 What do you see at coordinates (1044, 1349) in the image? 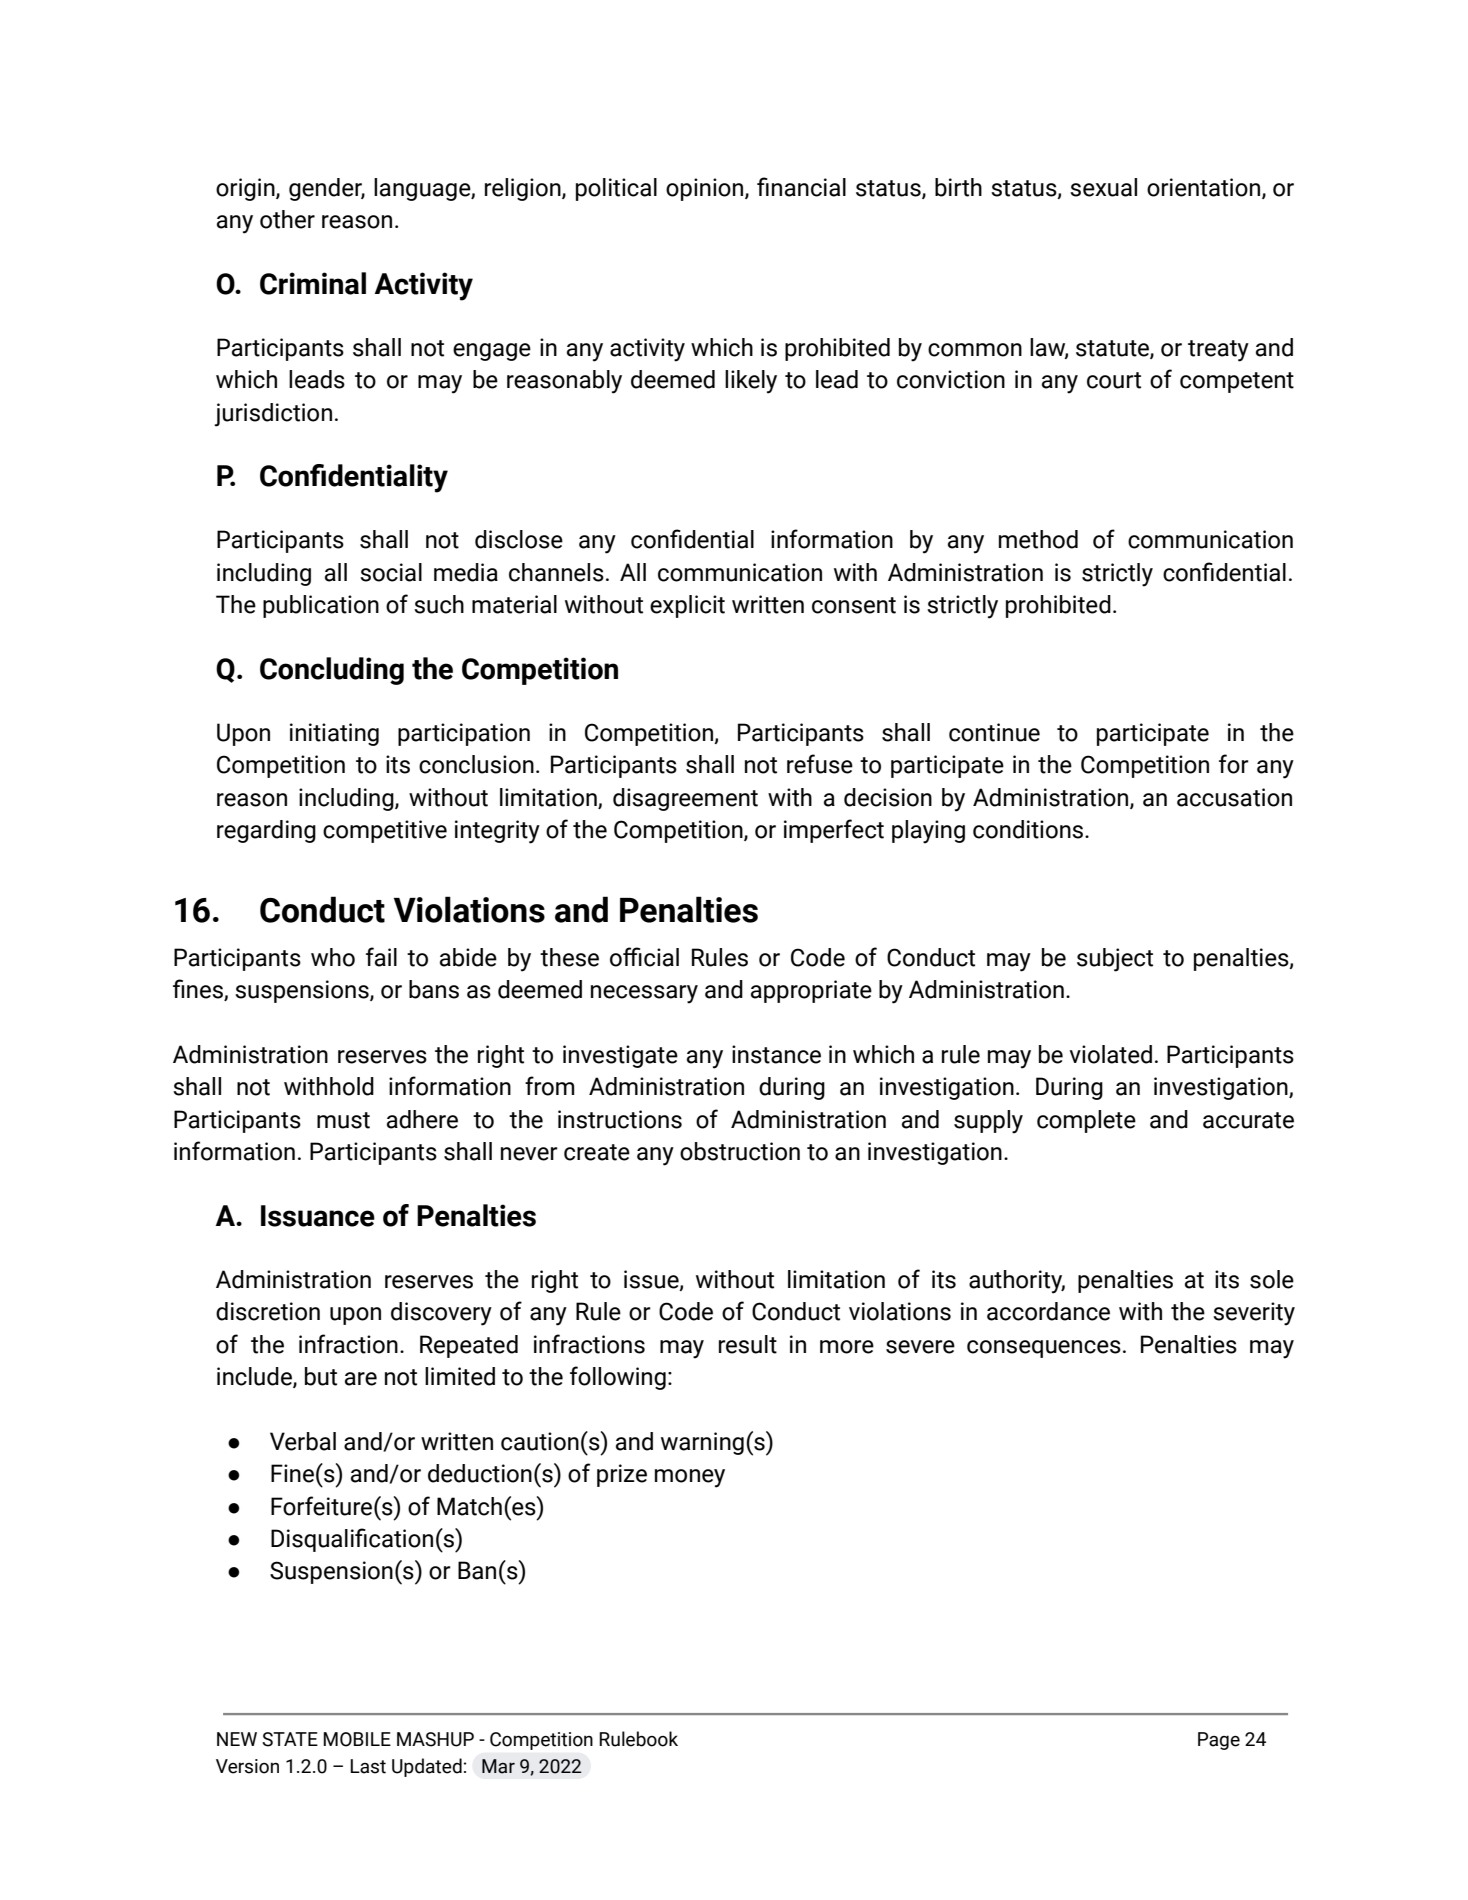
I see `consequences` at bounding box center [1044, 1349].
